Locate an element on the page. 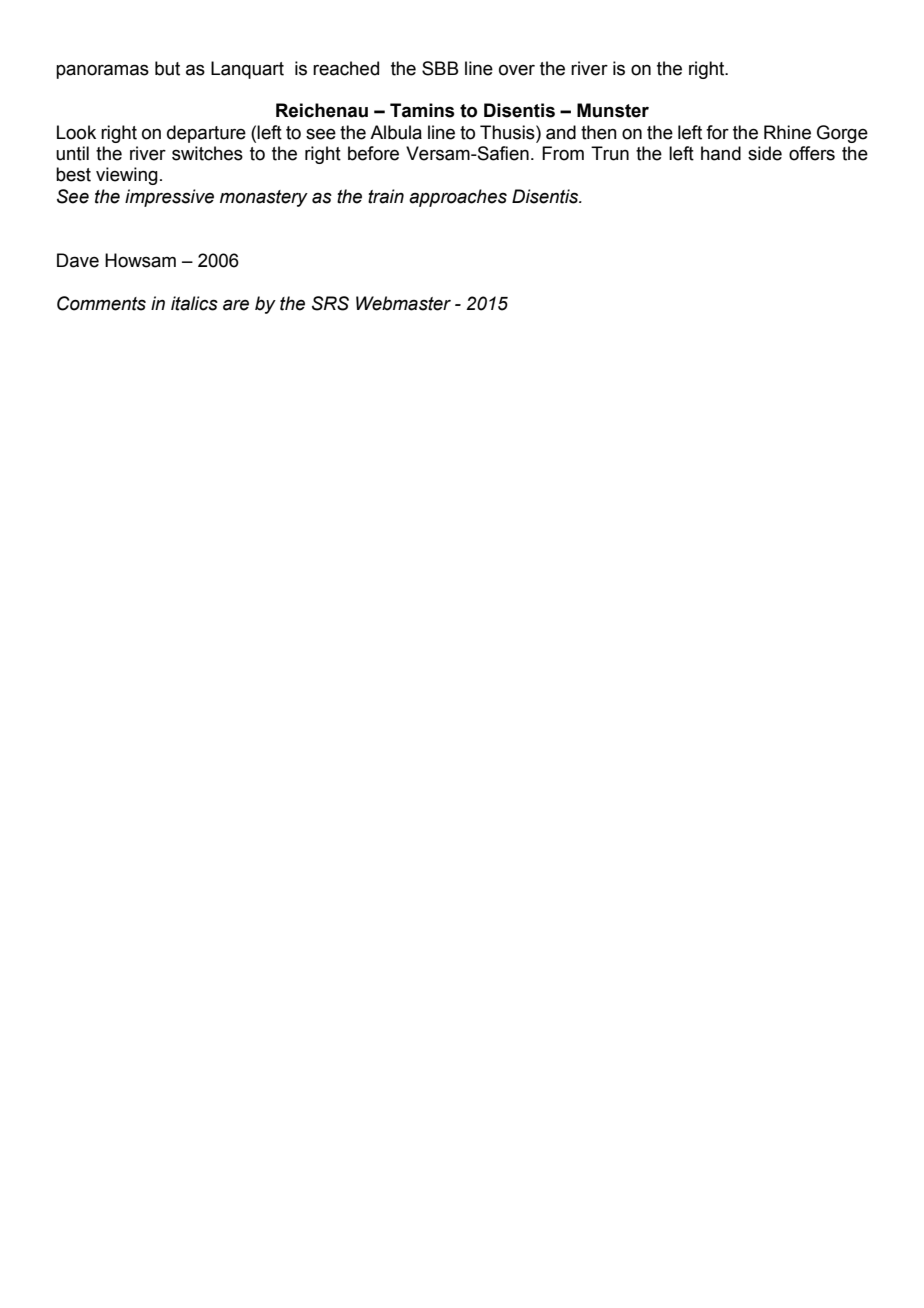 The width and height of the document is (924, 1308). Webmaster is located at coordinates (403, 303).
